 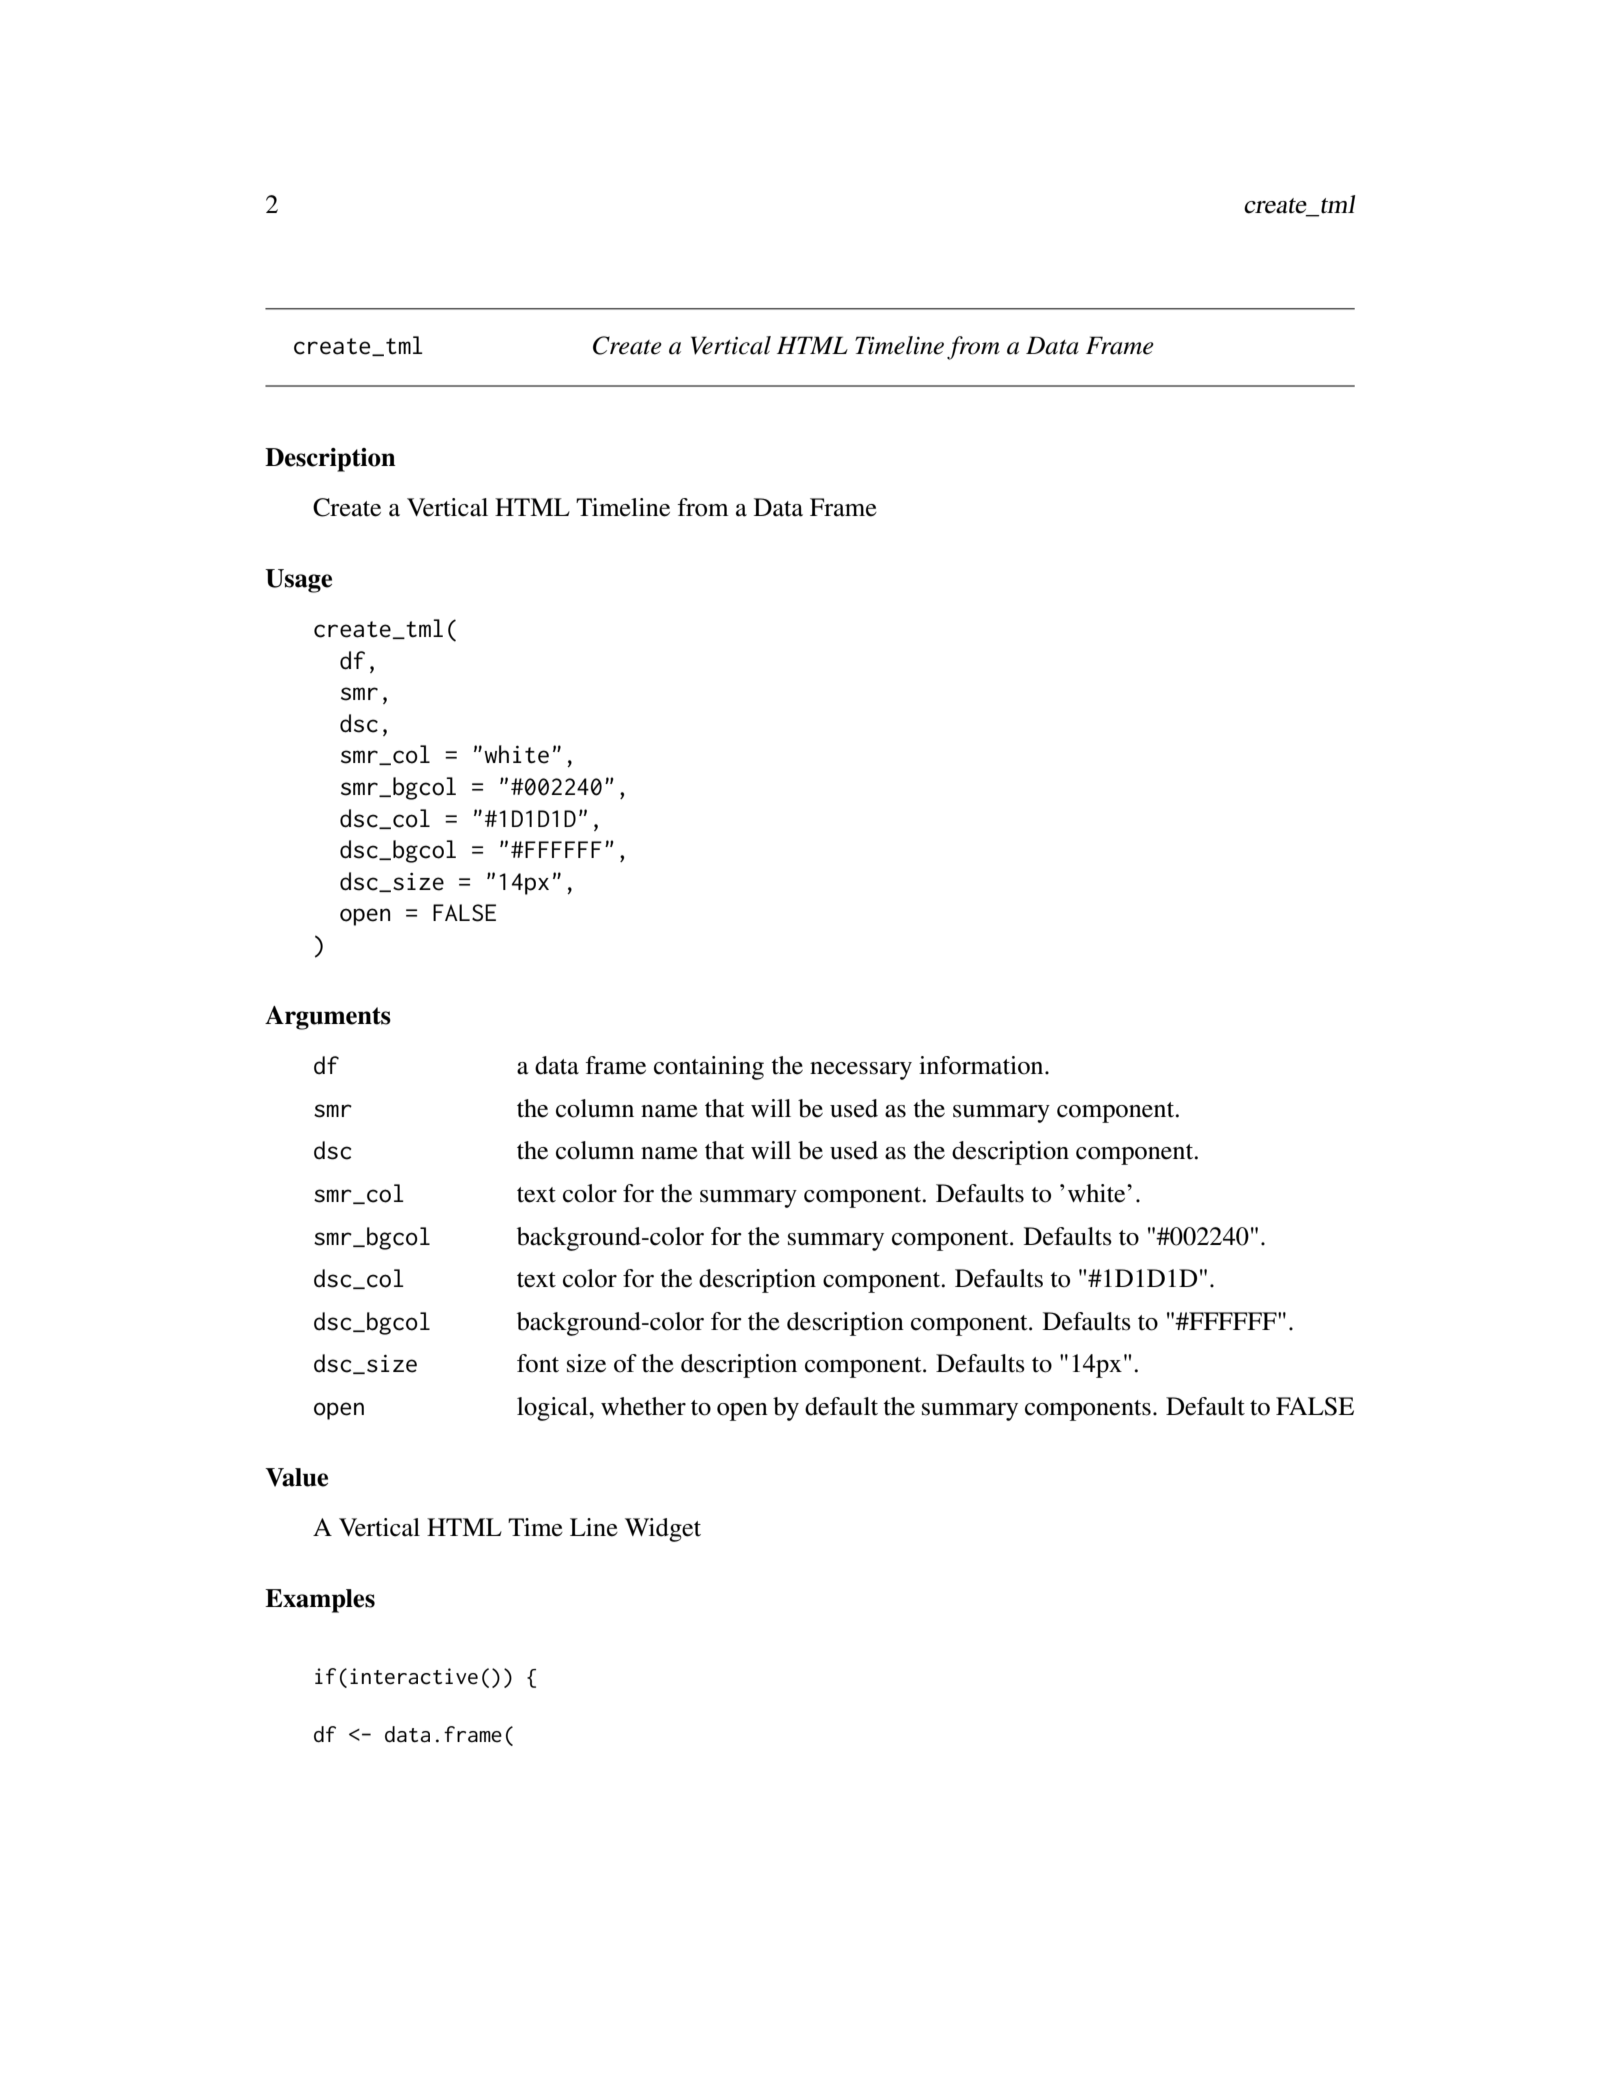 What do you see at coordinates (861, 1071) in the document?
I see `necessary` at bounding box center [861, 1071].
